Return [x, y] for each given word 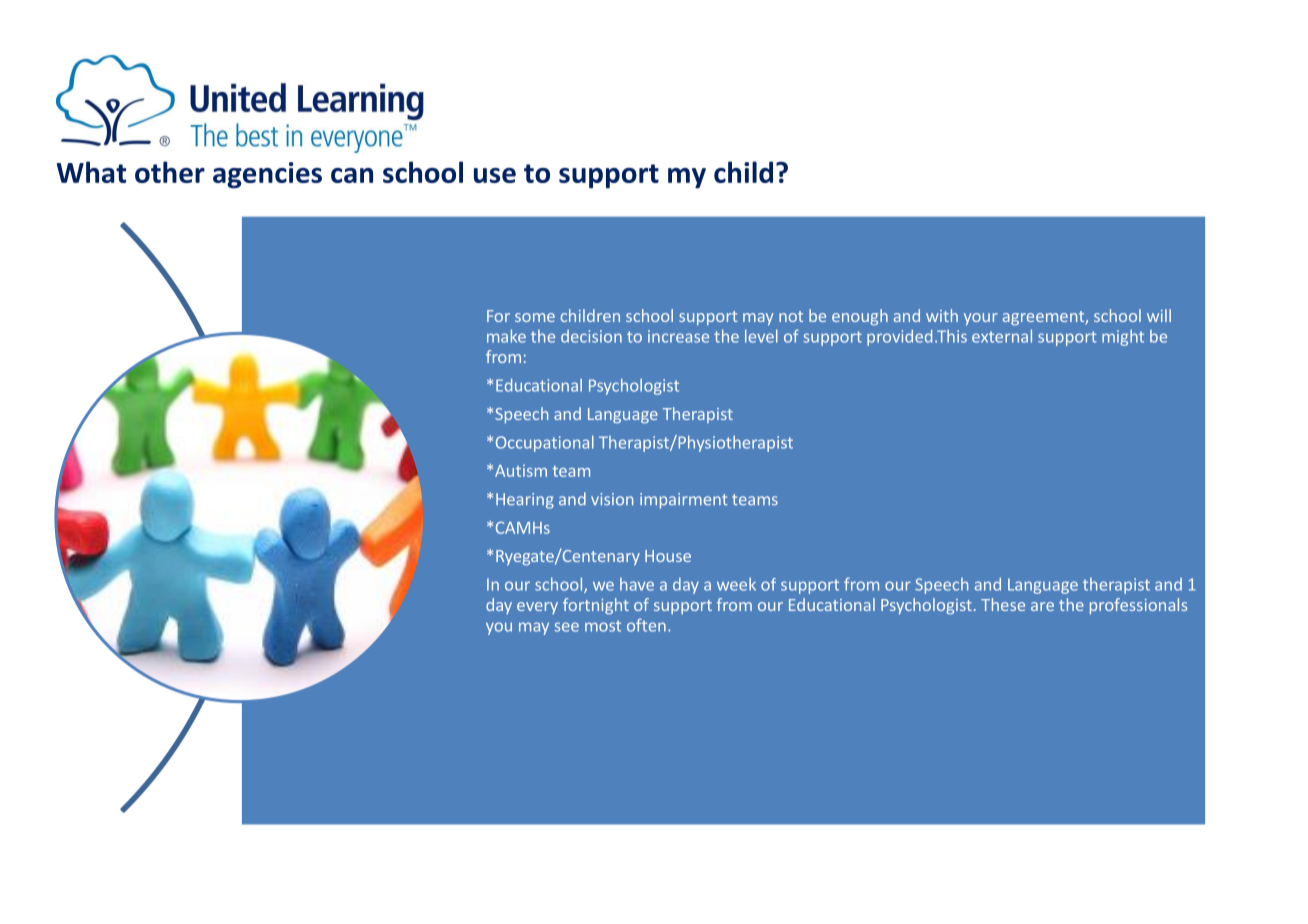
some [535, 317]
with [942, 315]
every [537, 608]
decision [591, 336]
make [506, 336]
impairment [684, 501]
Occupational [545, 443]
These [1003, 604]
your [981, 319]
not [791, 316]
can [352, 175]
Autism [521, 470]
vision [612, 499]
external [1002, 336]
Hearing [525, 501]
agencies [267, 175]
